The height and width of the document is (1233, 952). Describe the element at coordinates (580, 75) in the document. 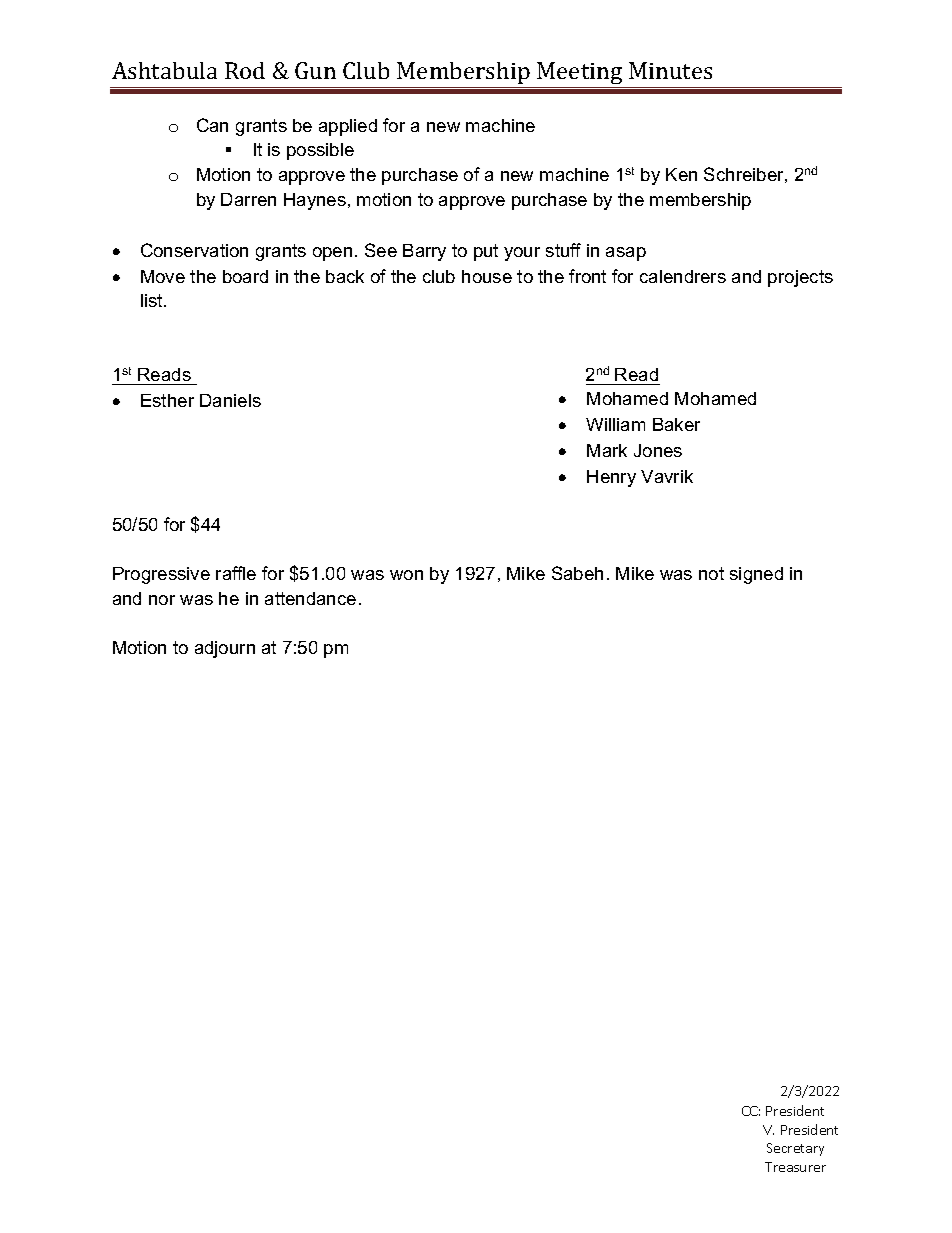

I see `Meeting` at that location.
